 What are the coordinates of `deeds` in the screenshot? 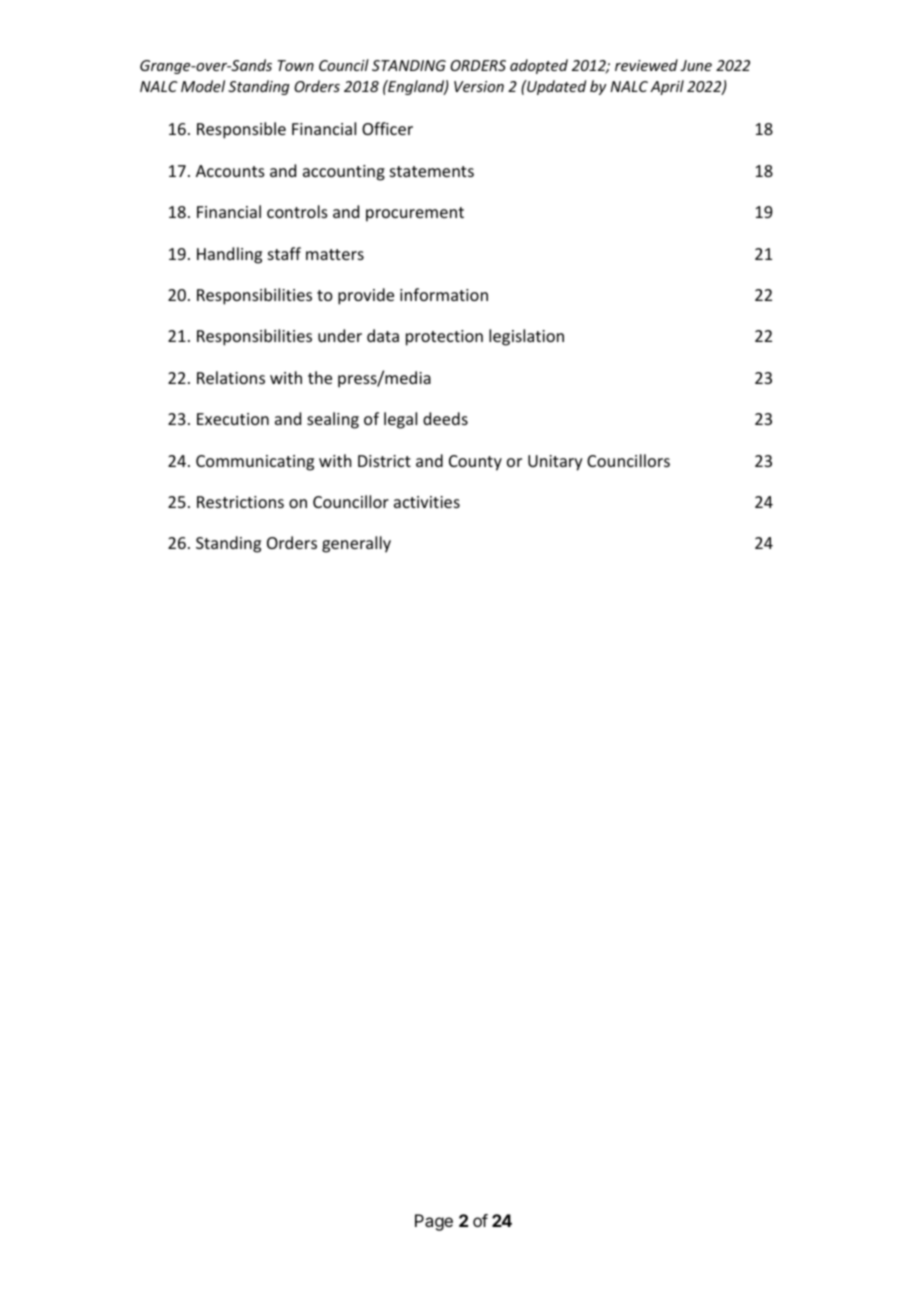 It's located at (445, 418).
